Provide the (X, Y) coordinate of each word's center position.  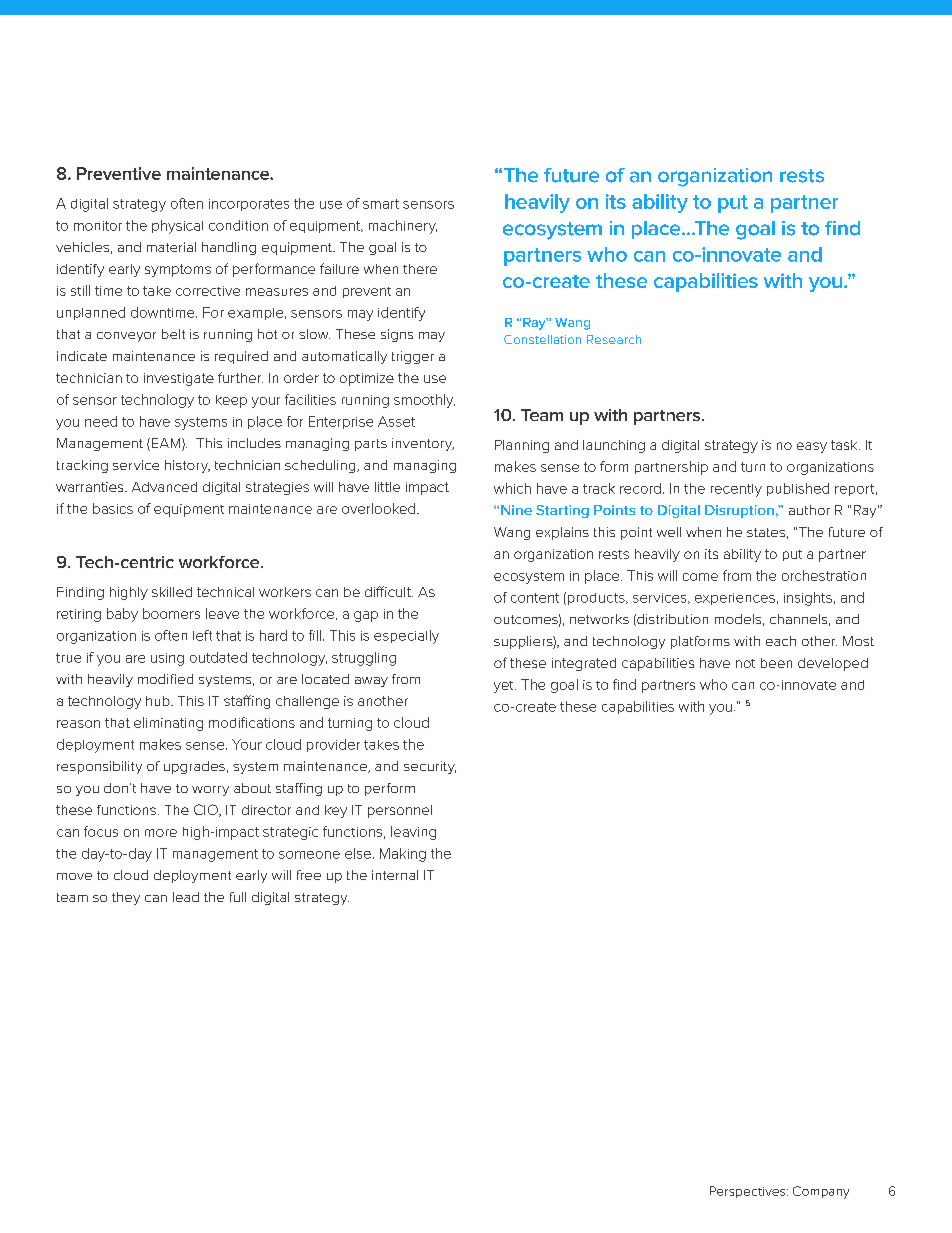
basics (113, 508)
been (776, 663)
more (161, 833)
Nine (516, 510)
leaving (413, 833)
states (766, 532)
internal (395, 875)
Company (821, 1192)
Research (614, 339)
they (126, 898)
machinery (403, 227)
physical (177, 227)
